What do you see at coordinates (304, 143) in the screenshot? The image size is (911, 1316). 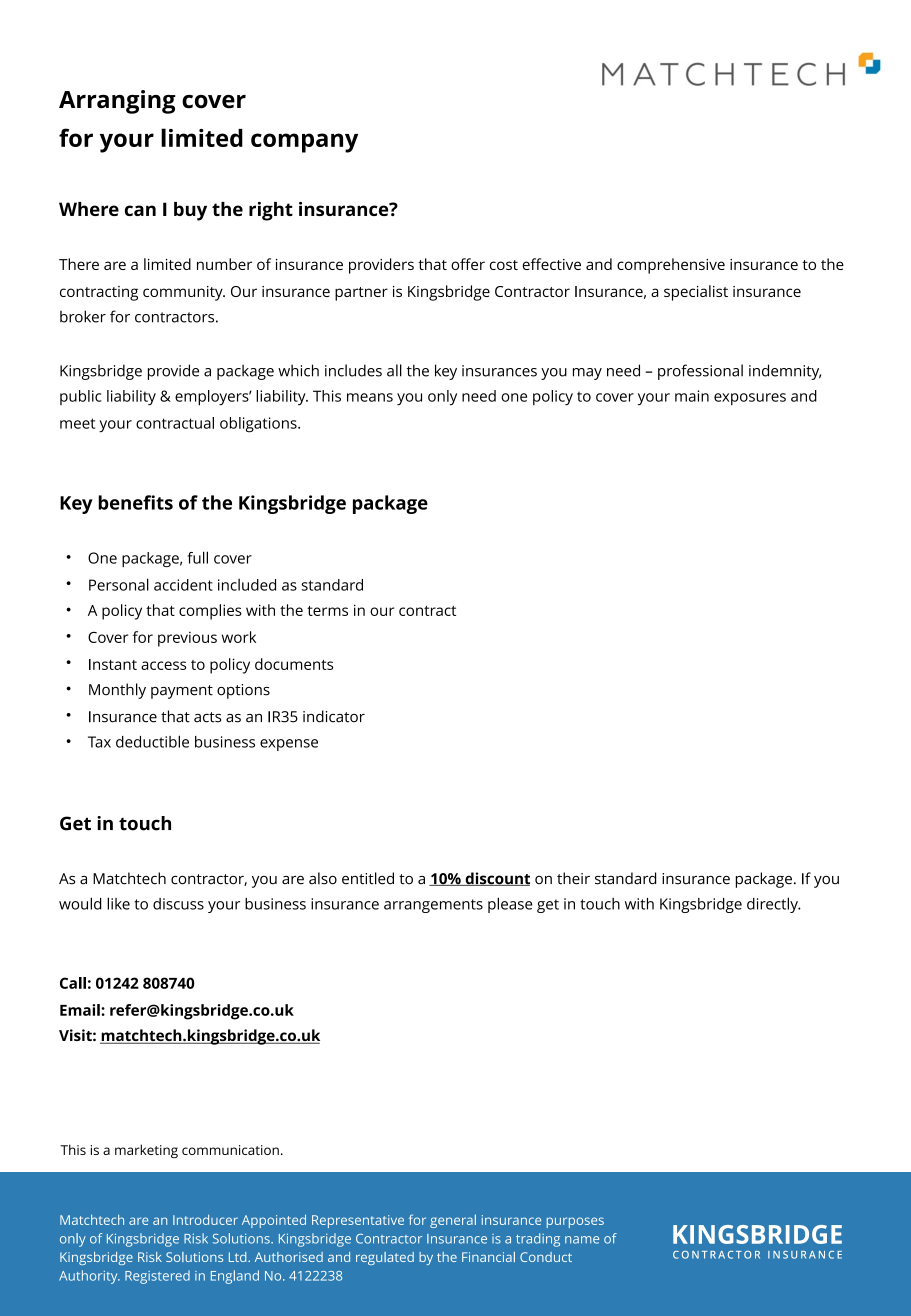 I see `company` at bounding box center [304, 143].
